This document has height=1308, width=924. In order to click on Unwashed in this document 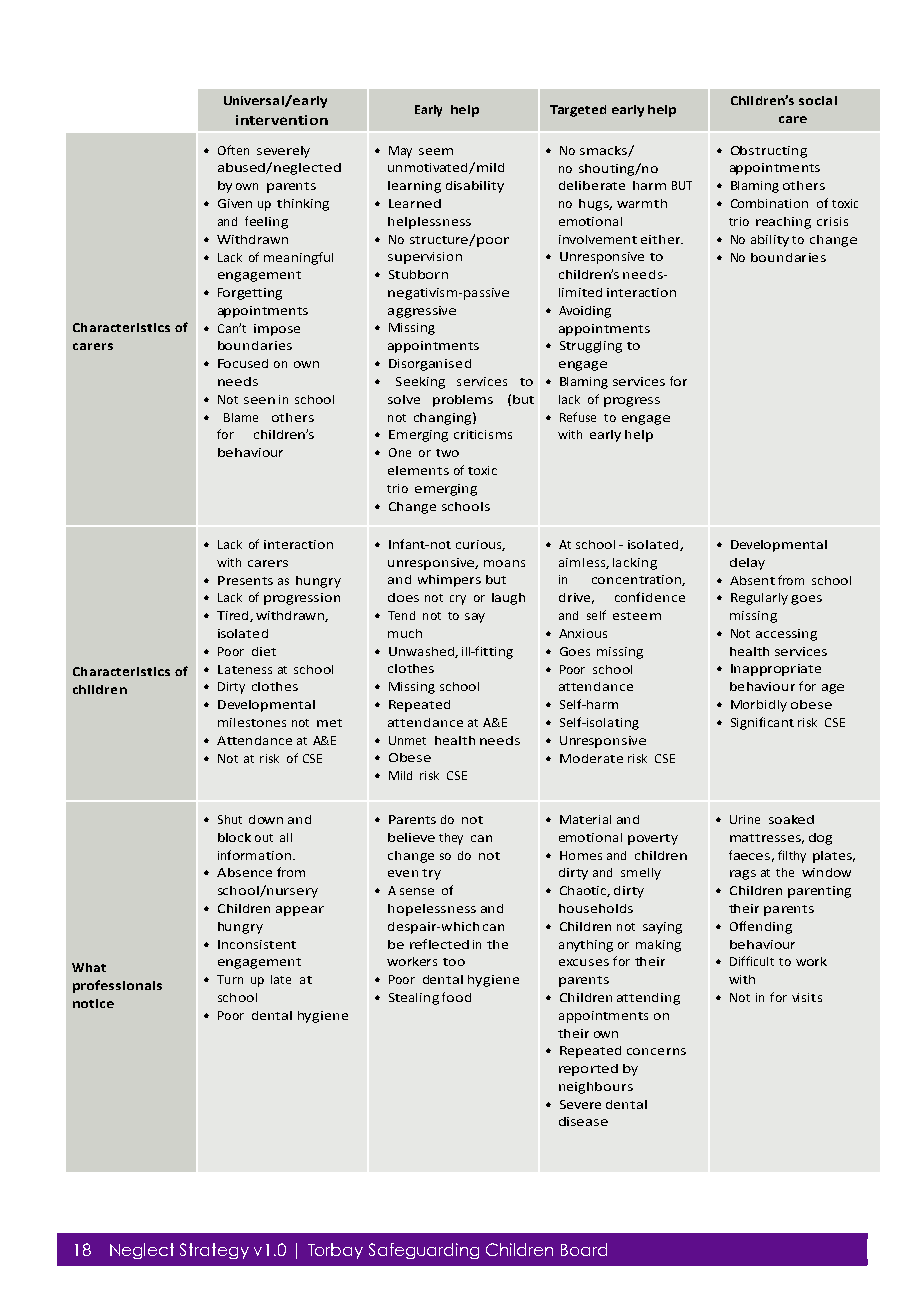, I will do `click(422, 652)`.
